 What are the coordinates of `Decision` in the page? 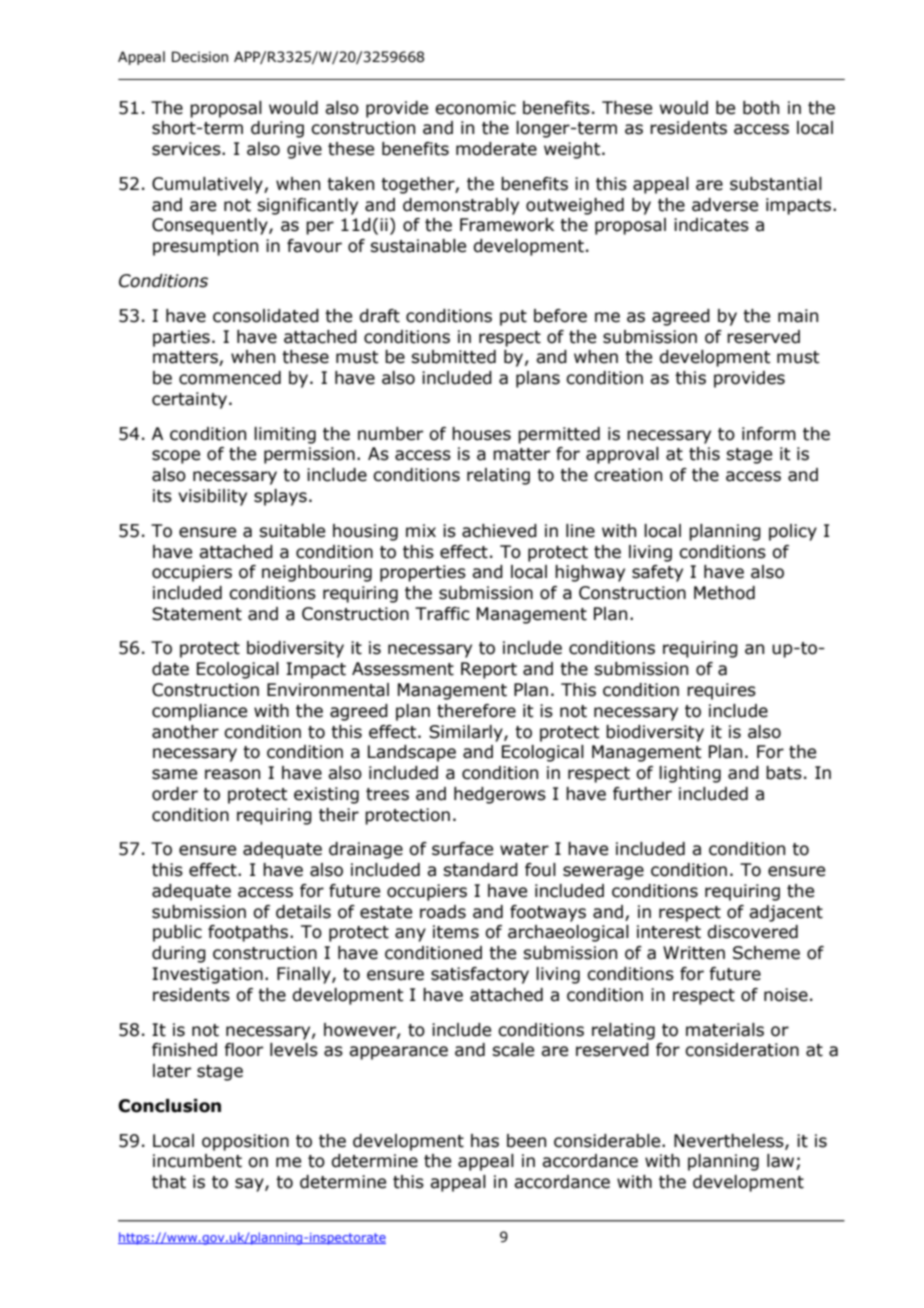 It's located at (200, 57).
